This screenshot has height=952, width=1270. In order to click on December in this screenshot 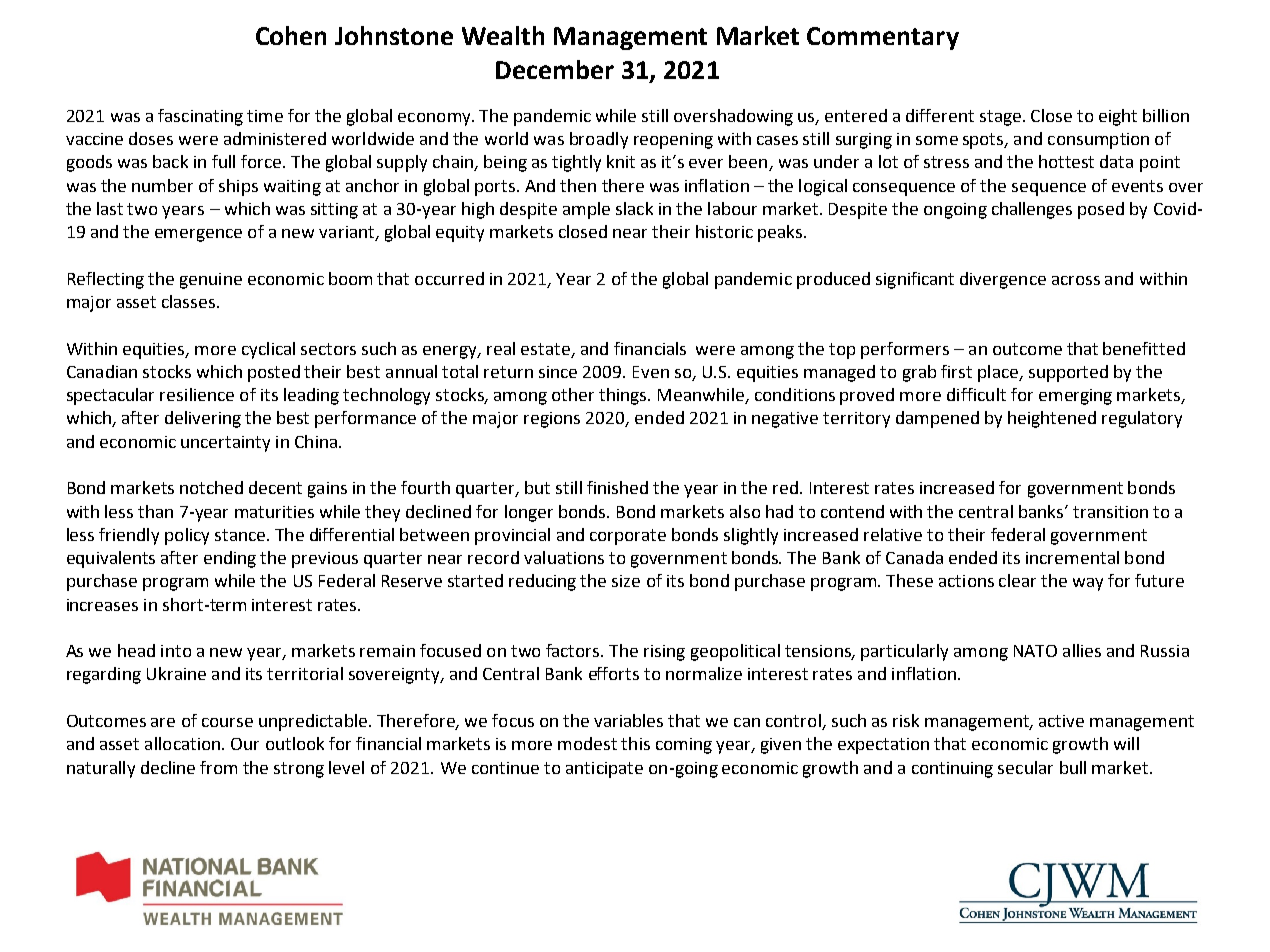, I will do `click(555, 69)`.
